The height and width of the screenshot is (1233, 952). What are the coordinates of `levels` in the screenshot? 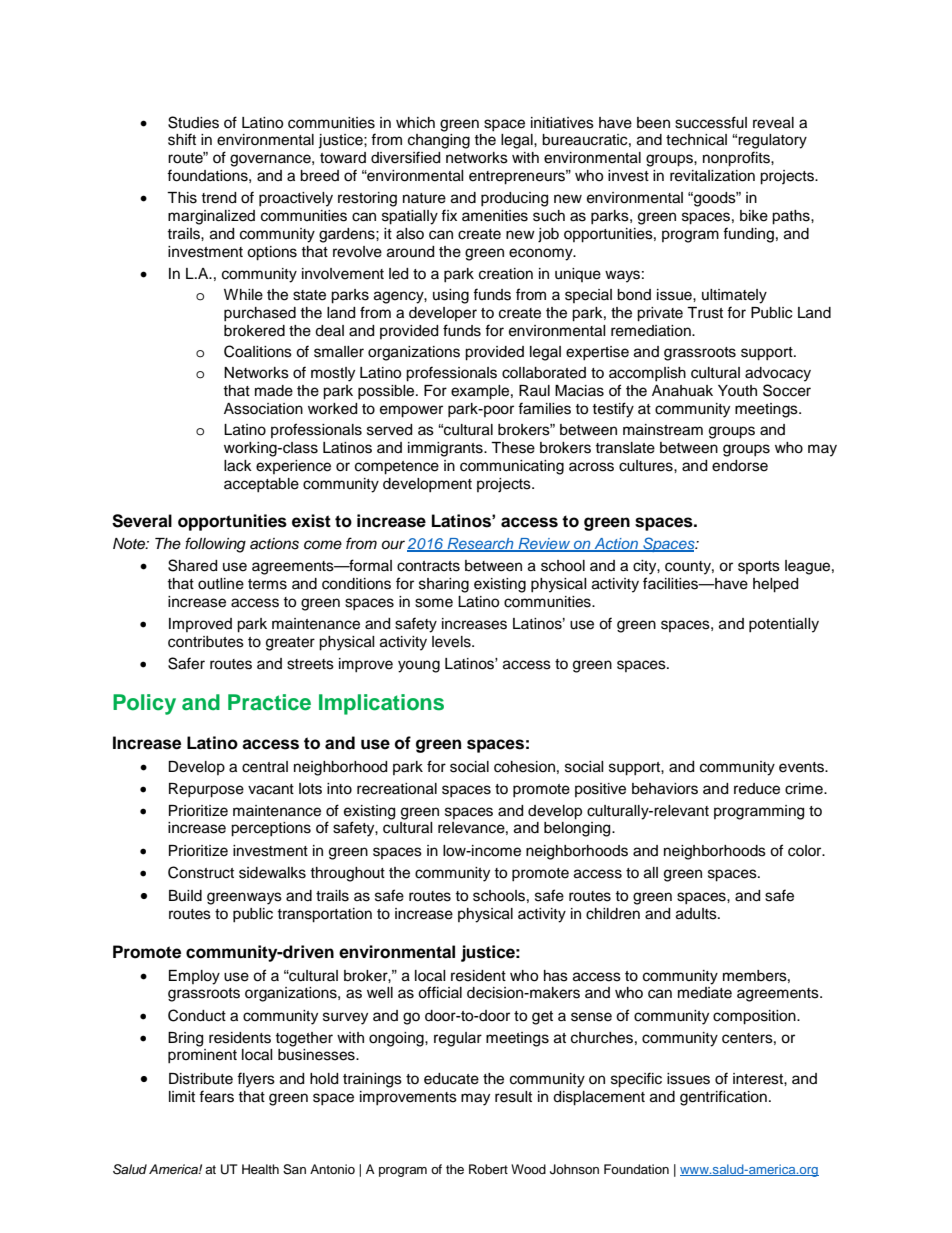 It's located at (452, 642).
